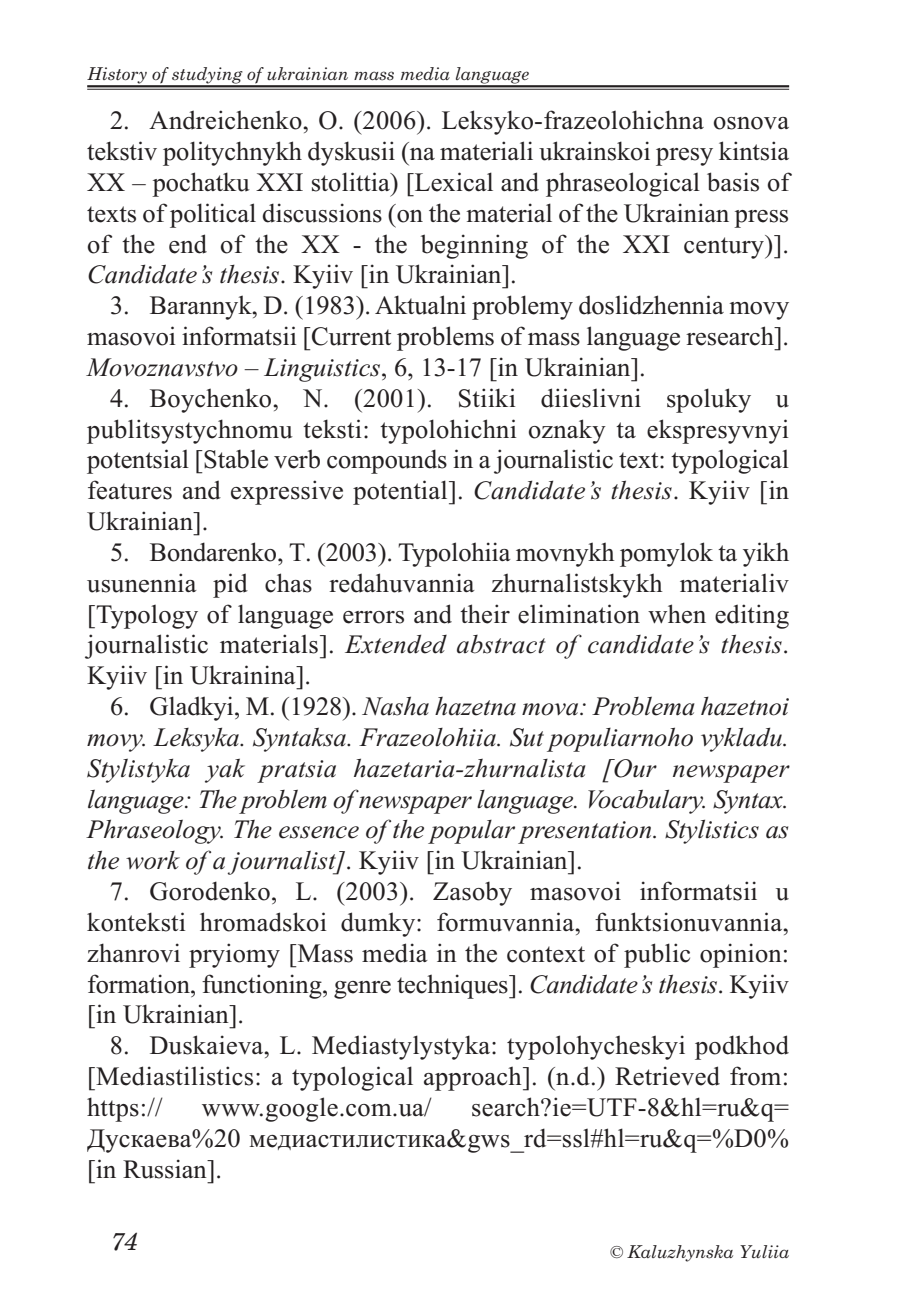 The image size is (924, 1311). What do you see at coordinates (453, 182) in the page?
I see `Lexical` at bounding box center [453, 182].
